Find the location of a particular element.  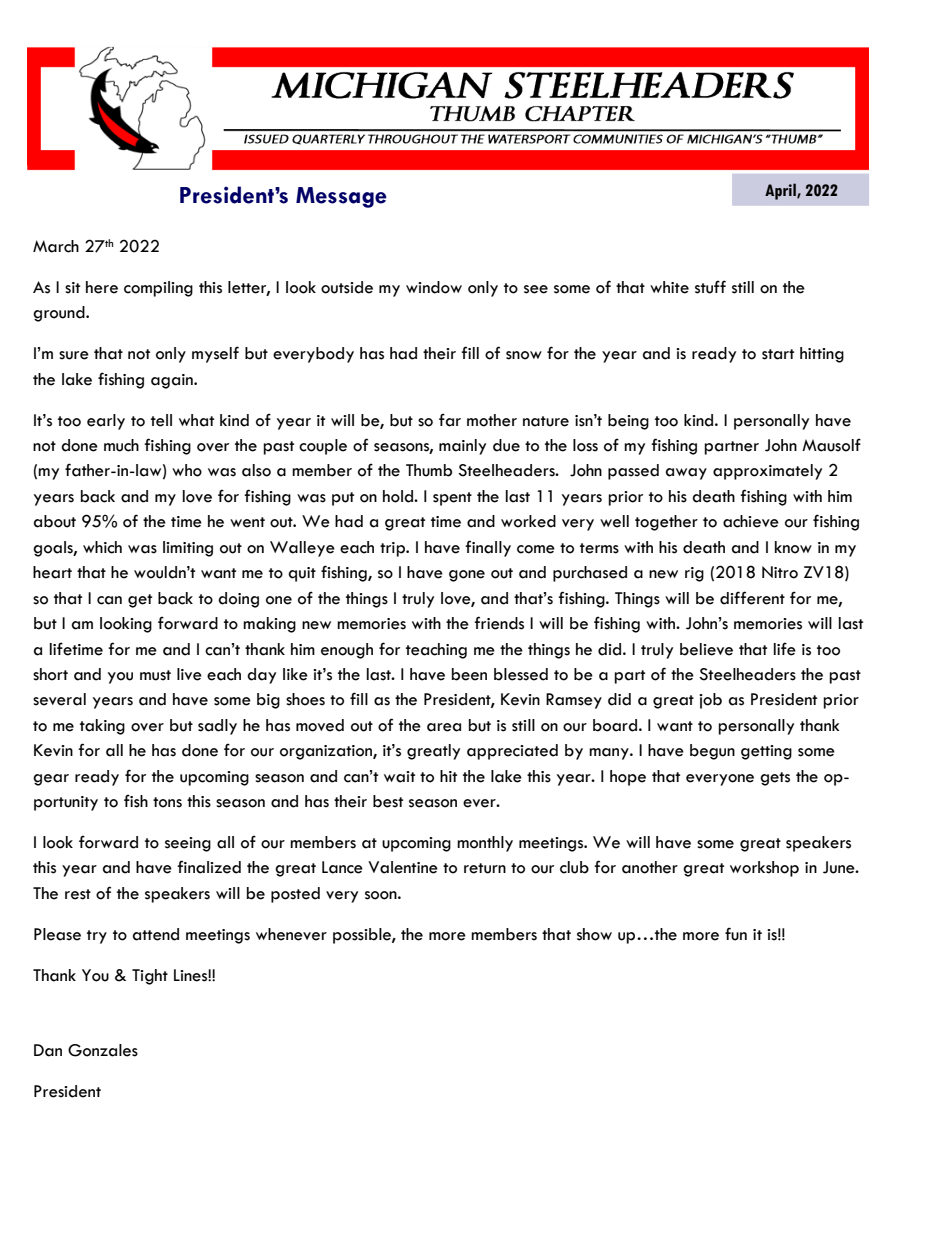

different is located at coordinates (752, 598).
